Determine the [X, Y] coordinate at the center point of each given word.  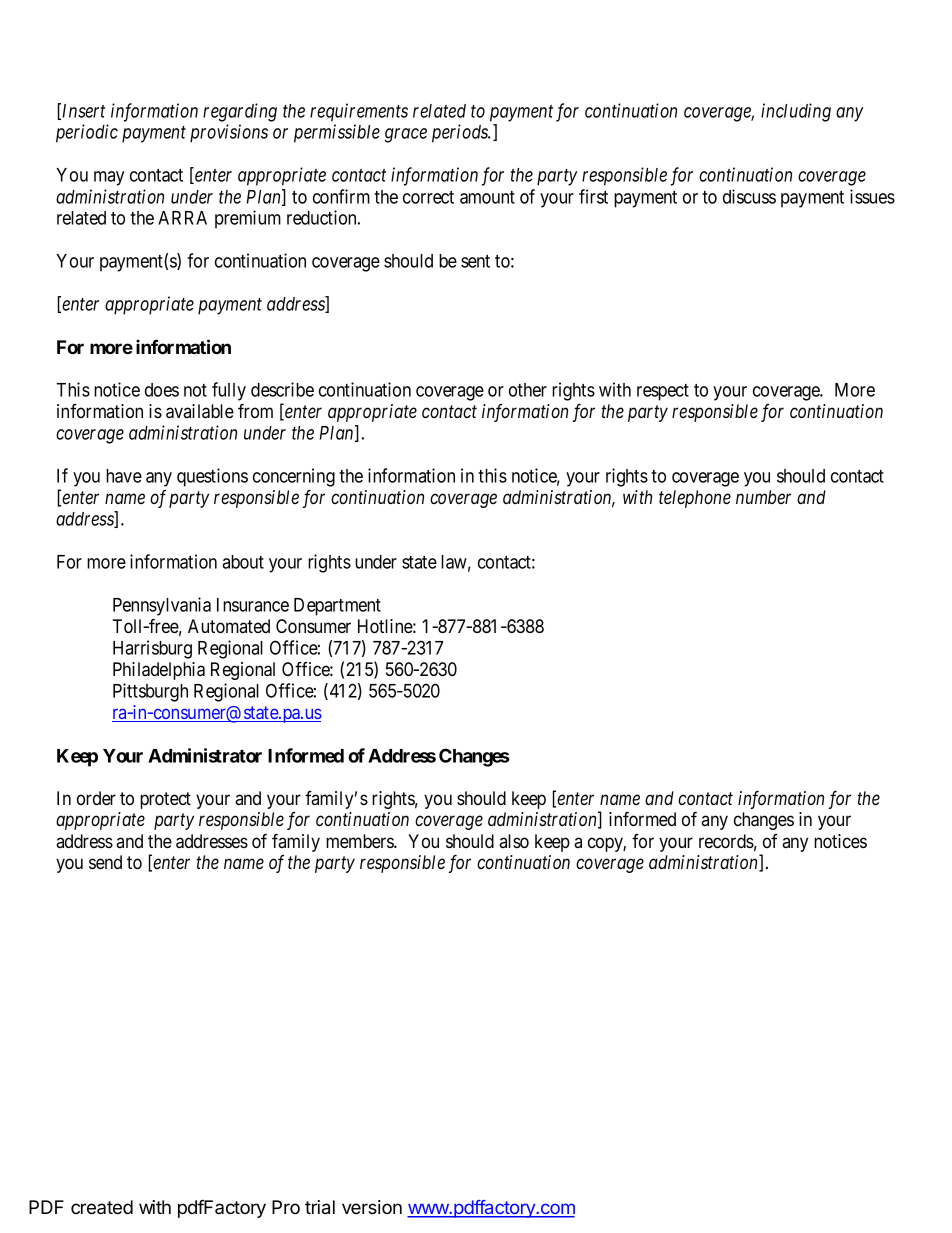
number [763, 497]
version [372, 1207]
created [102, 1207]
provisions [229, 133]
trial [320, 1207]
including [796, 112]
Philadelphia [159, 671]
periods [461, 133]
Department [337, 607]
